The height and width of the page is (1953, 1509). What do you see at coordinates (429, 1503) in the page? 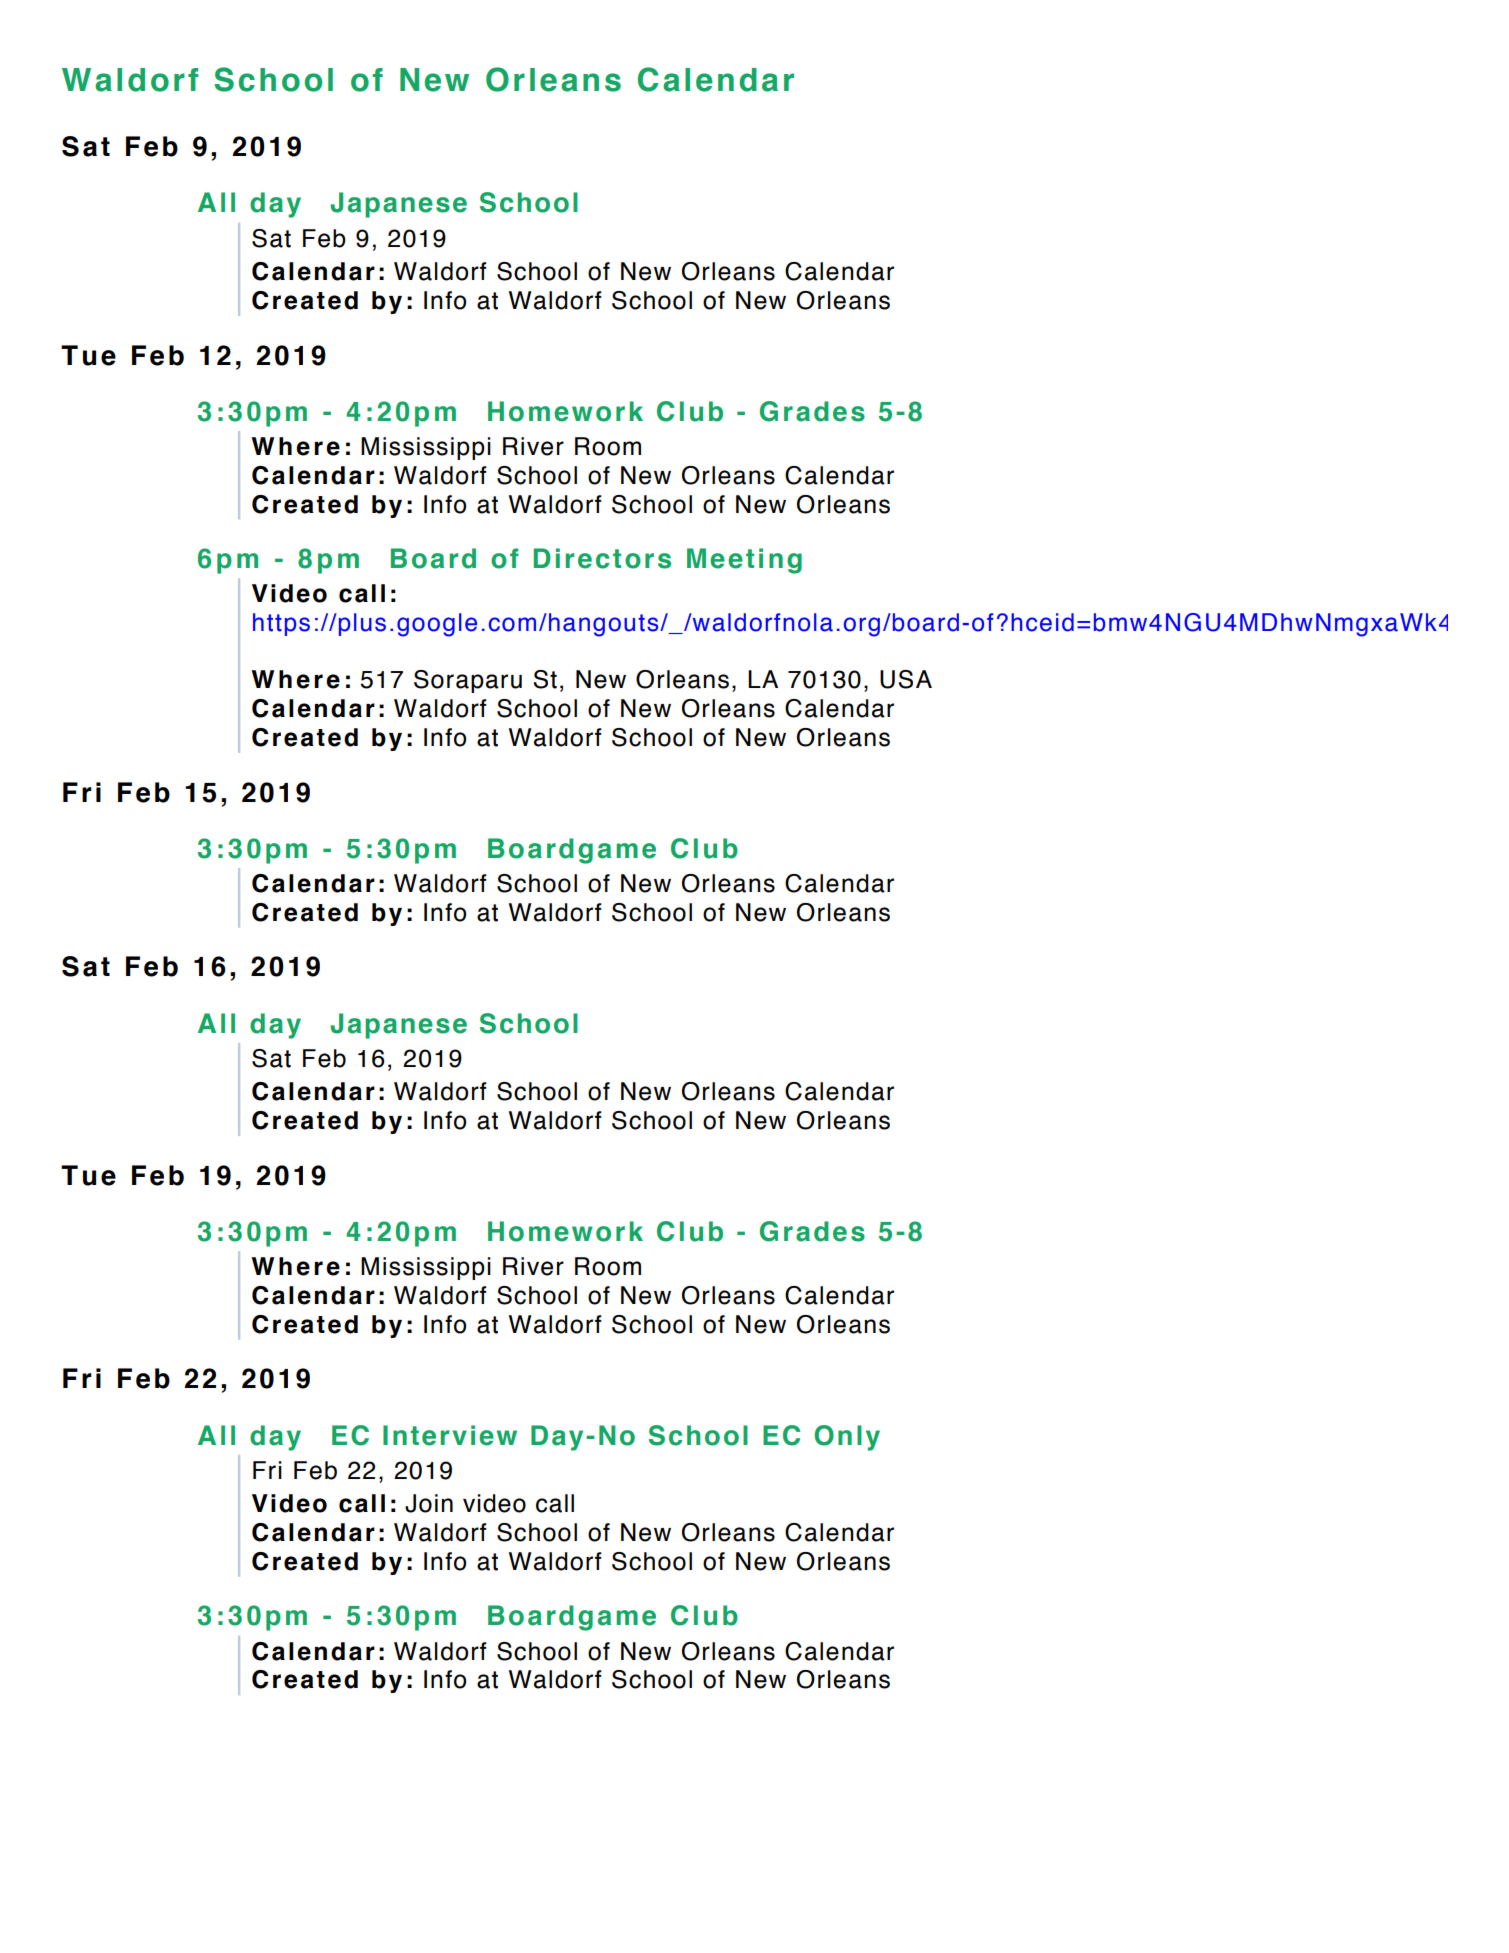
I see `Join` at bounding box center [429, 1503].
